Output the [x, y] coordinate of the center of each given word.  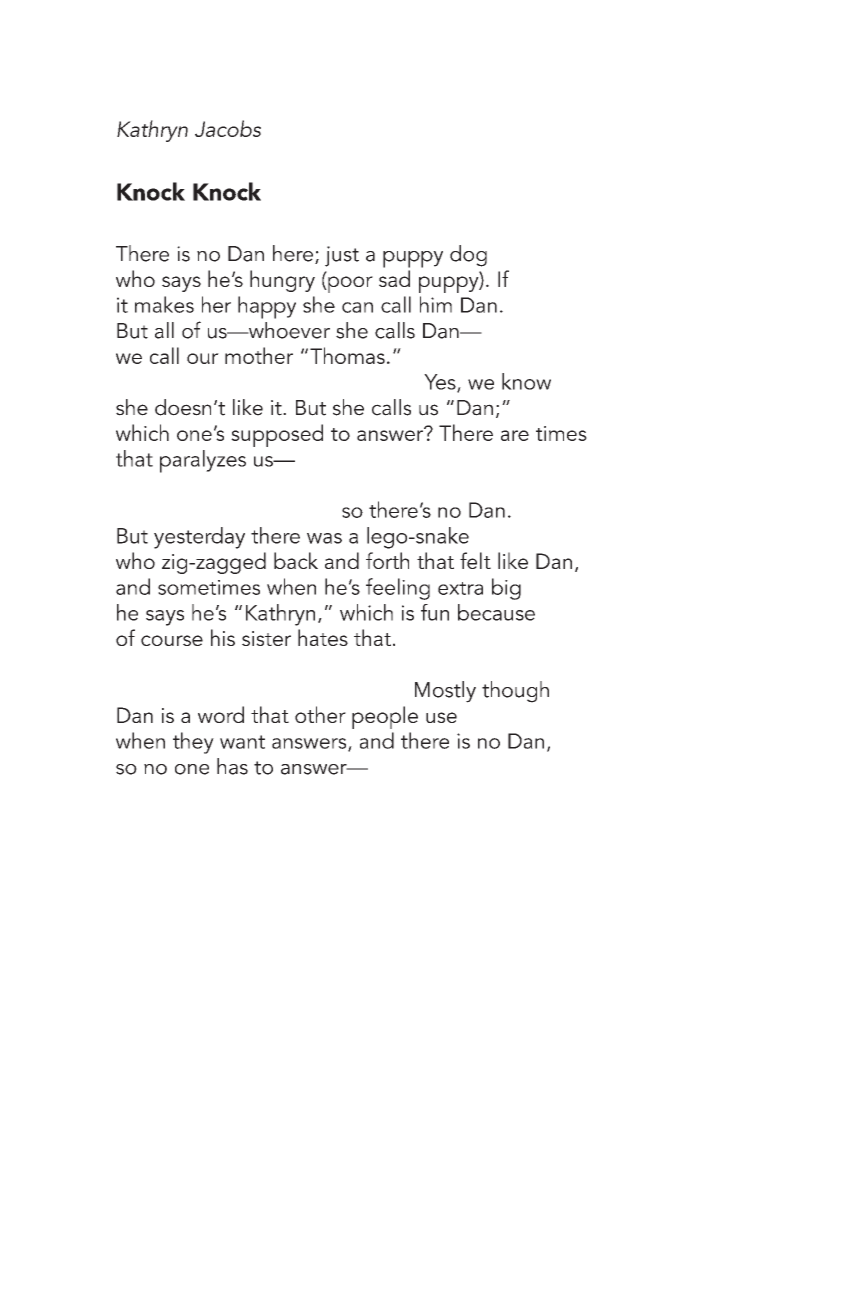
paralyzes [203, 461]
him [436, 304]
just [342, 256]
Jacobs [228, 128]
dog [468, 256]
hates [323, 637]
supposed [277, 435]
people [385, 717]
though [515, 692]
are [515, 435]
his [223, 637]
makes [164, 304]
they [193, 743]
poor [349, 284]
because [496, 612]
